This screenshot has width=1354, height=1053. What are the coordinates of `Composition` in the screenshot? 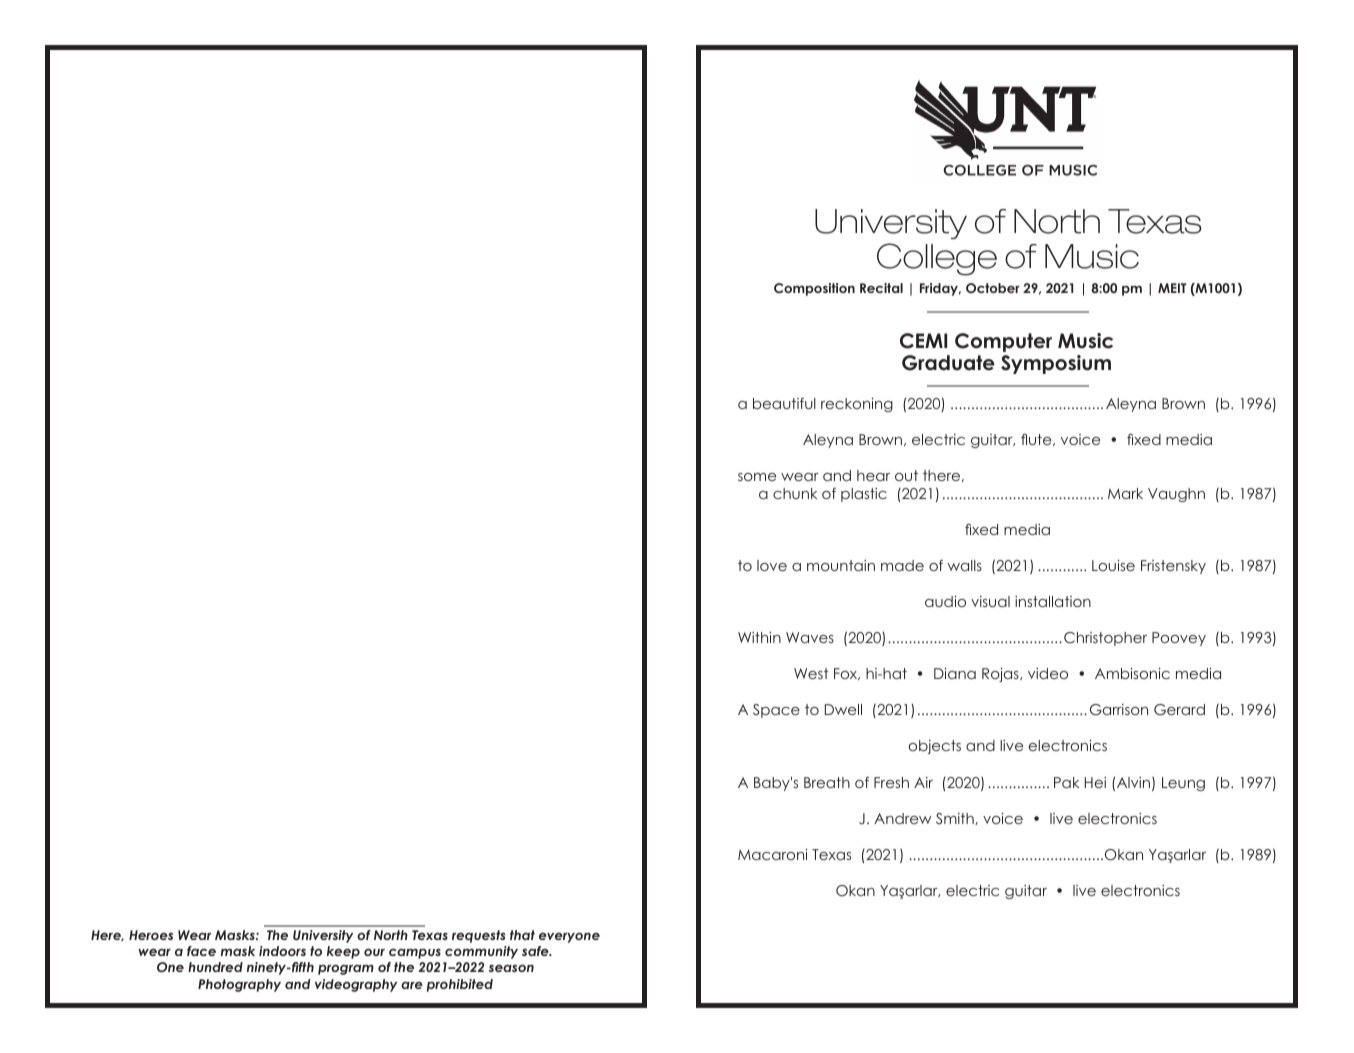 It's located at (814, 289).
